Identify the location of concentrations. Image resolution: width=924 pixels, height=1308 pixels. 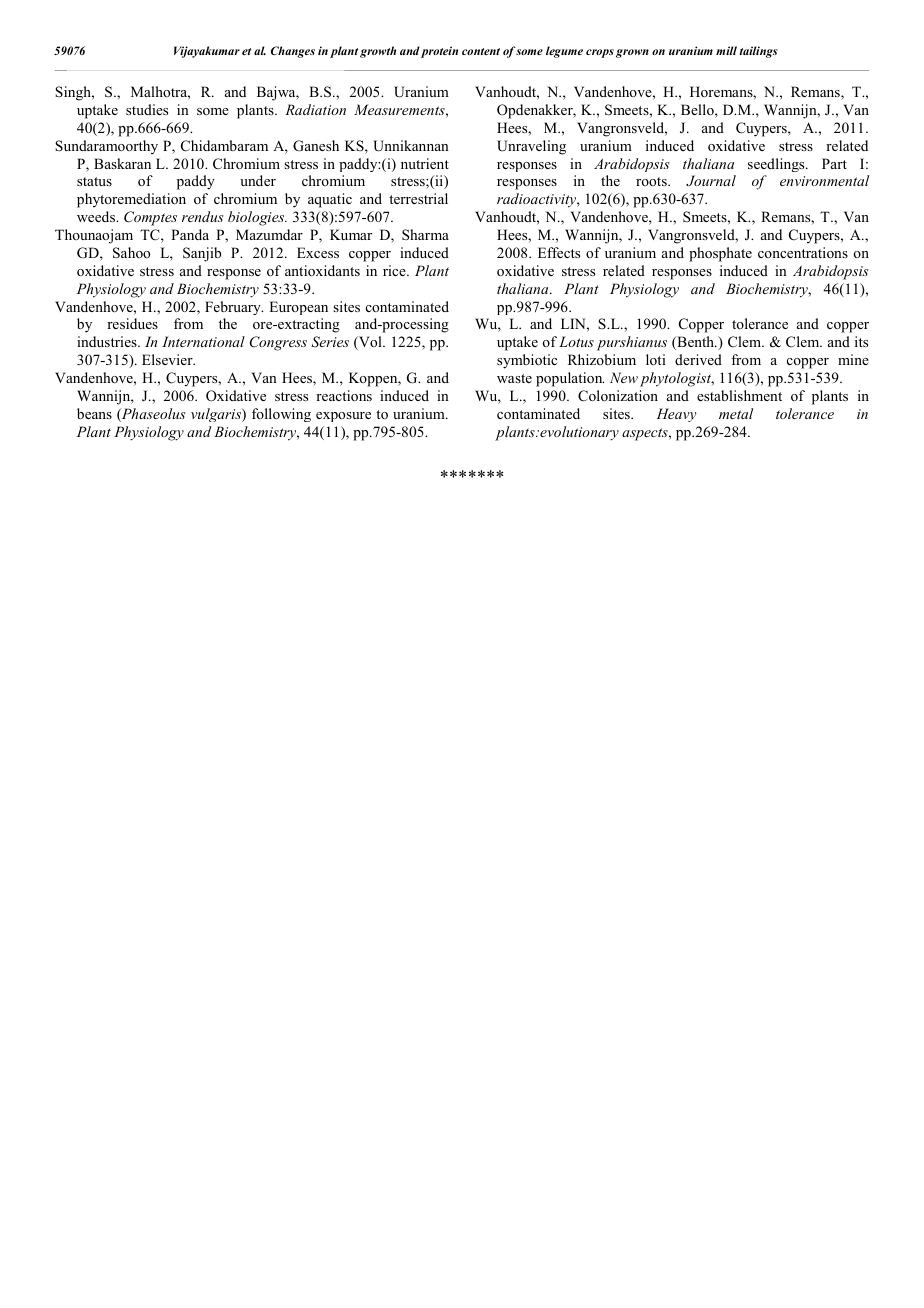
(803, 252).
